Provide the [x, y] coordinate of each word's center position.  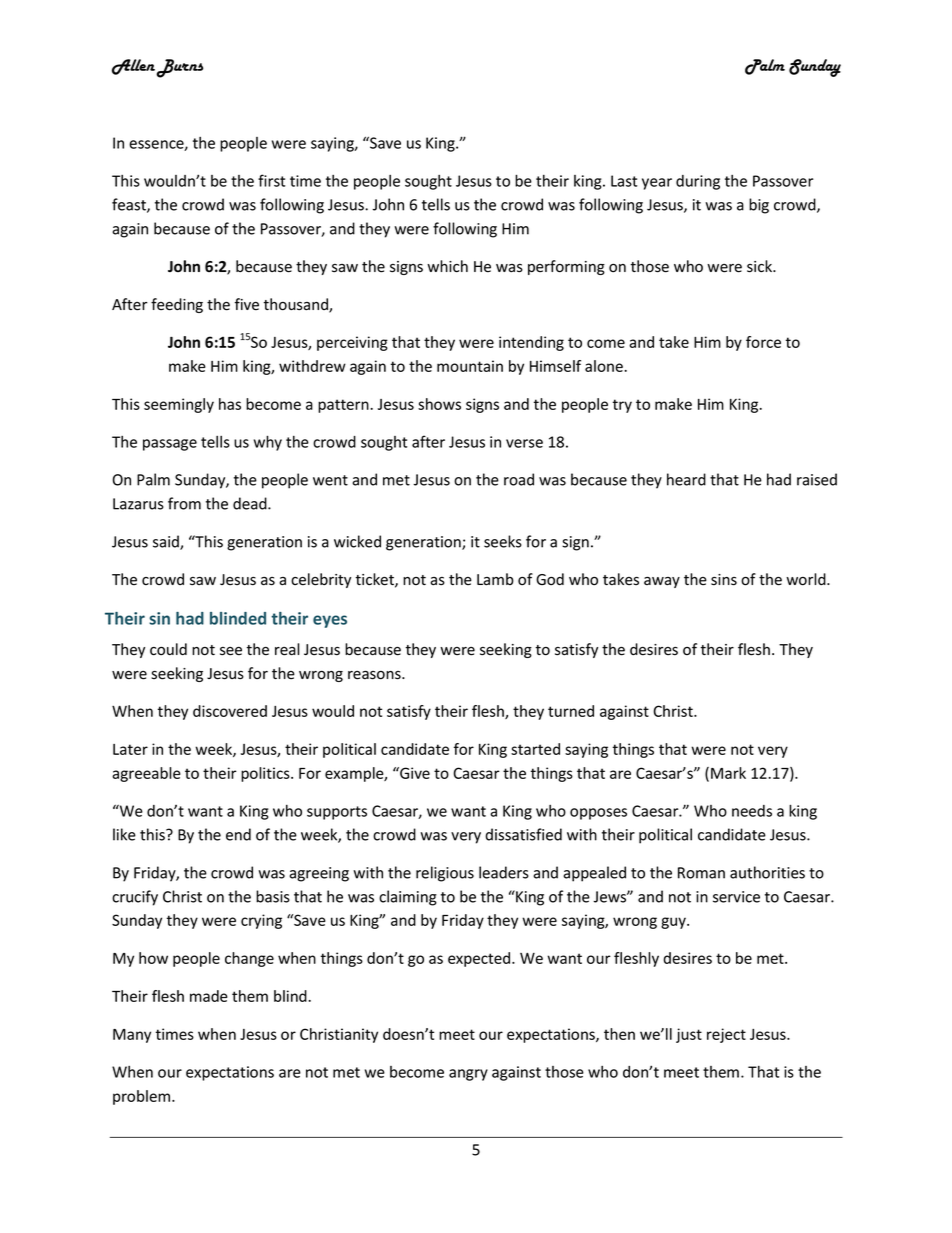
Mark [728, 773]
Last [624, 181]
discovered [230, 711]
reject [726, 1035]
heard [686, 479]
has [230, 404]
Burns [179, 68]
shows [439, 404]
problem [143, 1097]
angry [468, 1075]
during [698, 182]
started [535, 749]
